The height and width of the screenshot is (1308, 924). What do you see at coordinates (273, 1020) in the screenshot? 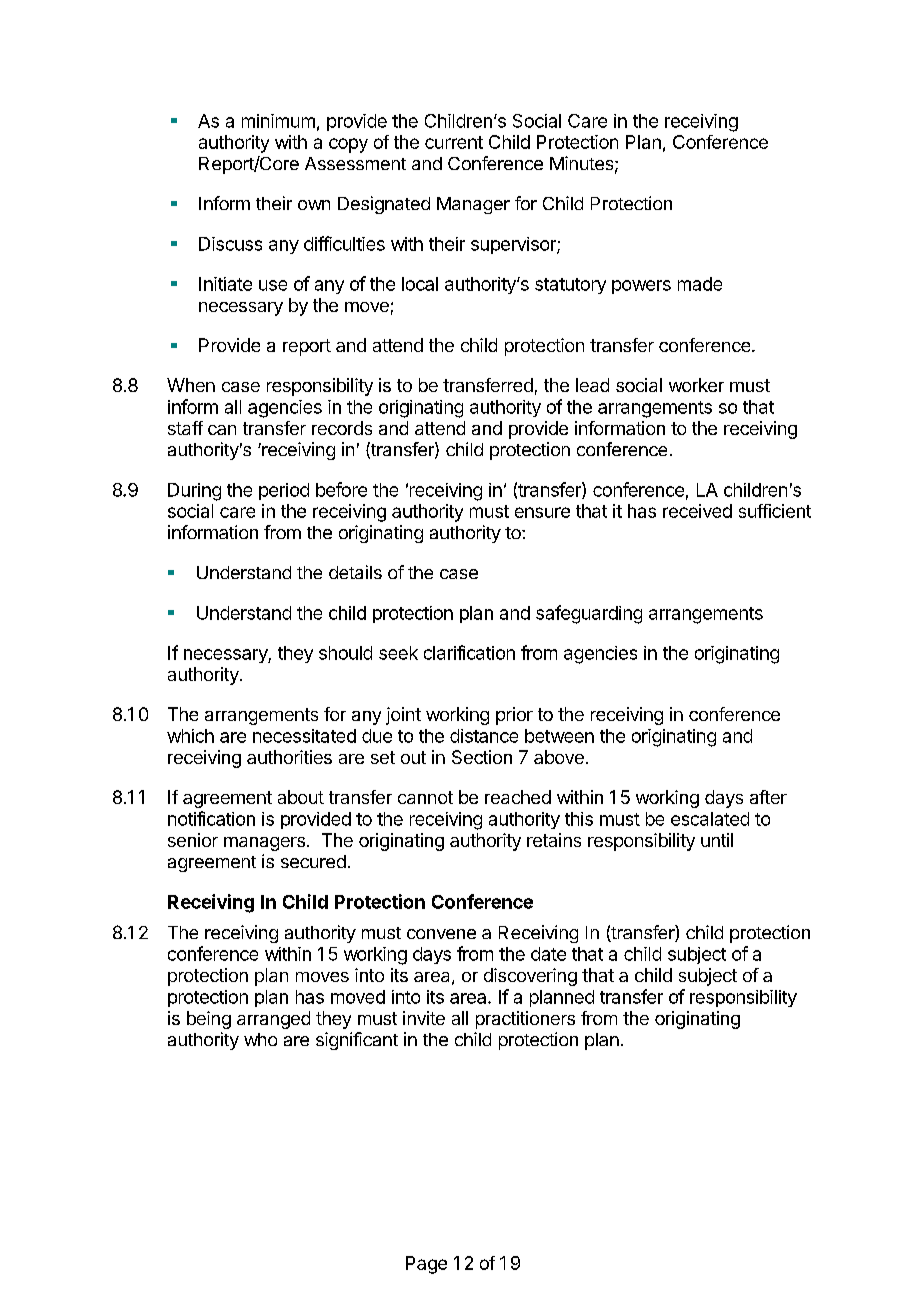
I see `arranged` at bounding box center [273, 1020].
